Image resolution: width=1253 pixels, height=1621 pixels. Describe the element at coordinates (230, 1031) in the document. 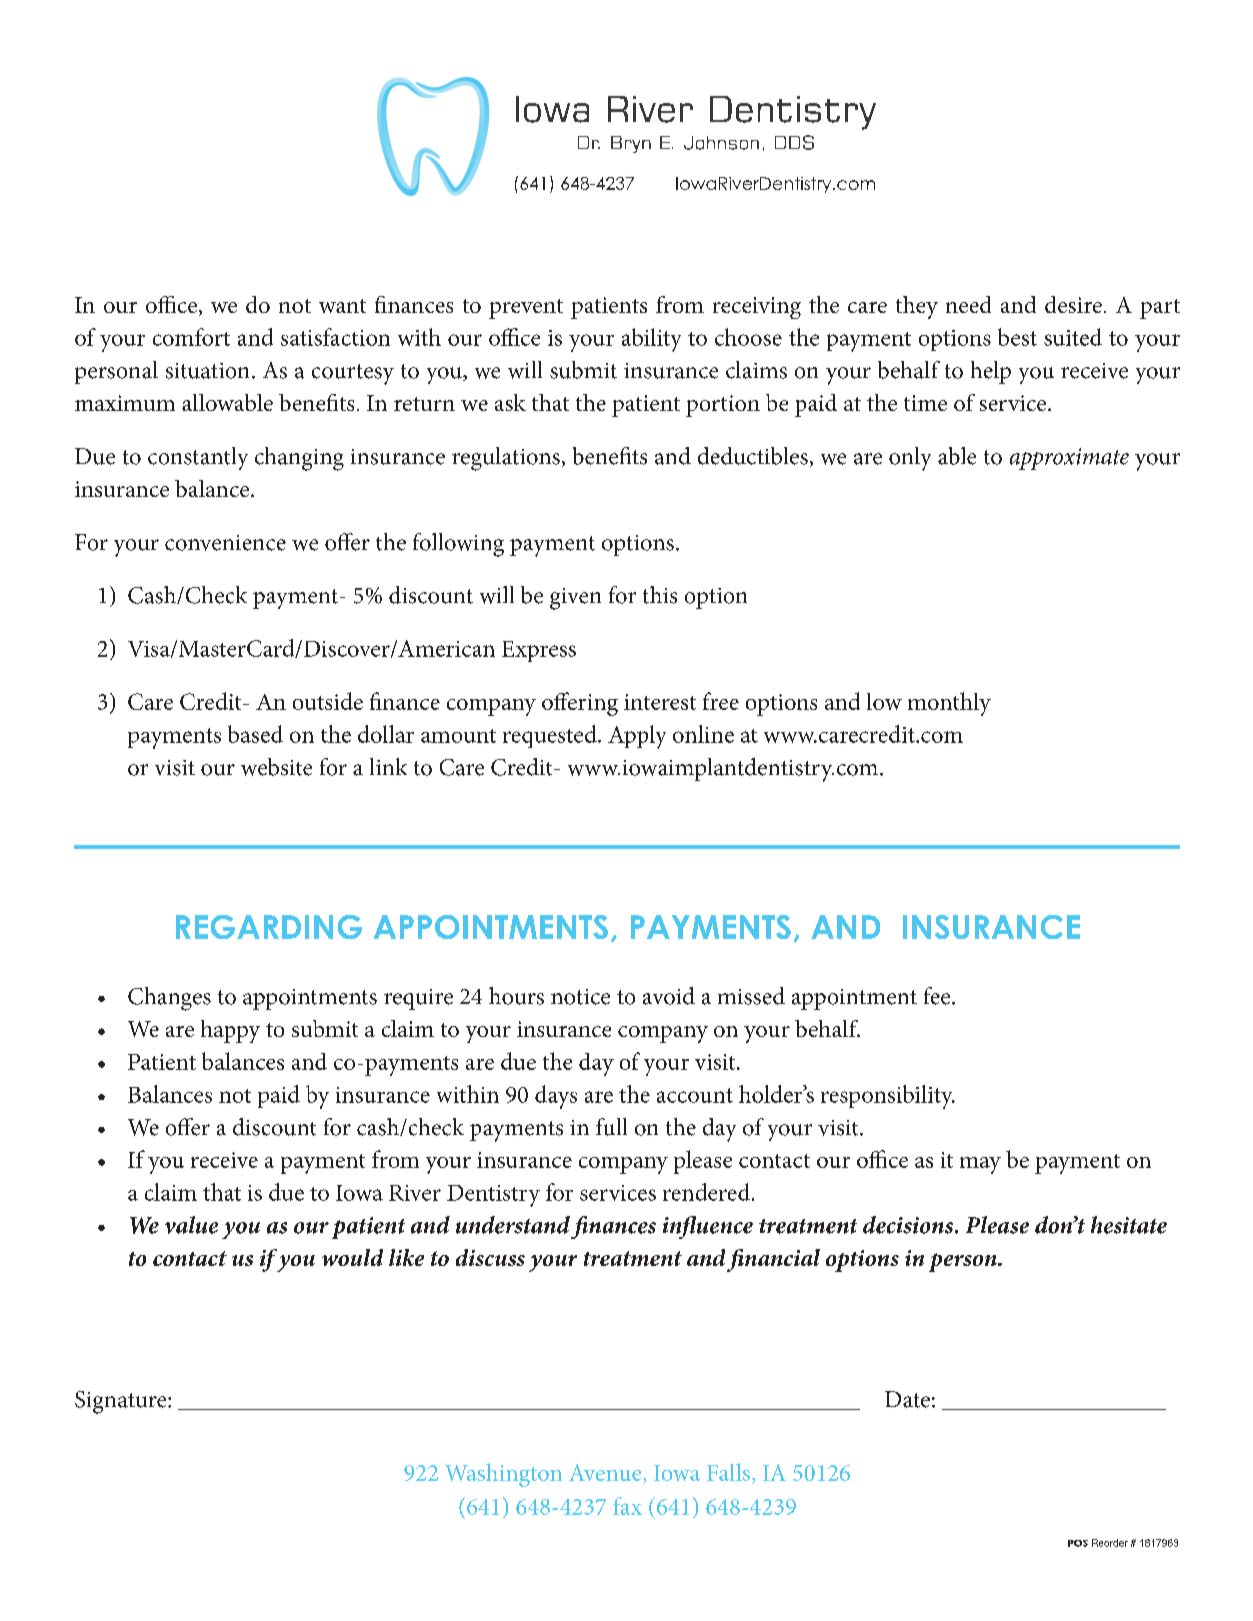

I see `happy` at that location.
